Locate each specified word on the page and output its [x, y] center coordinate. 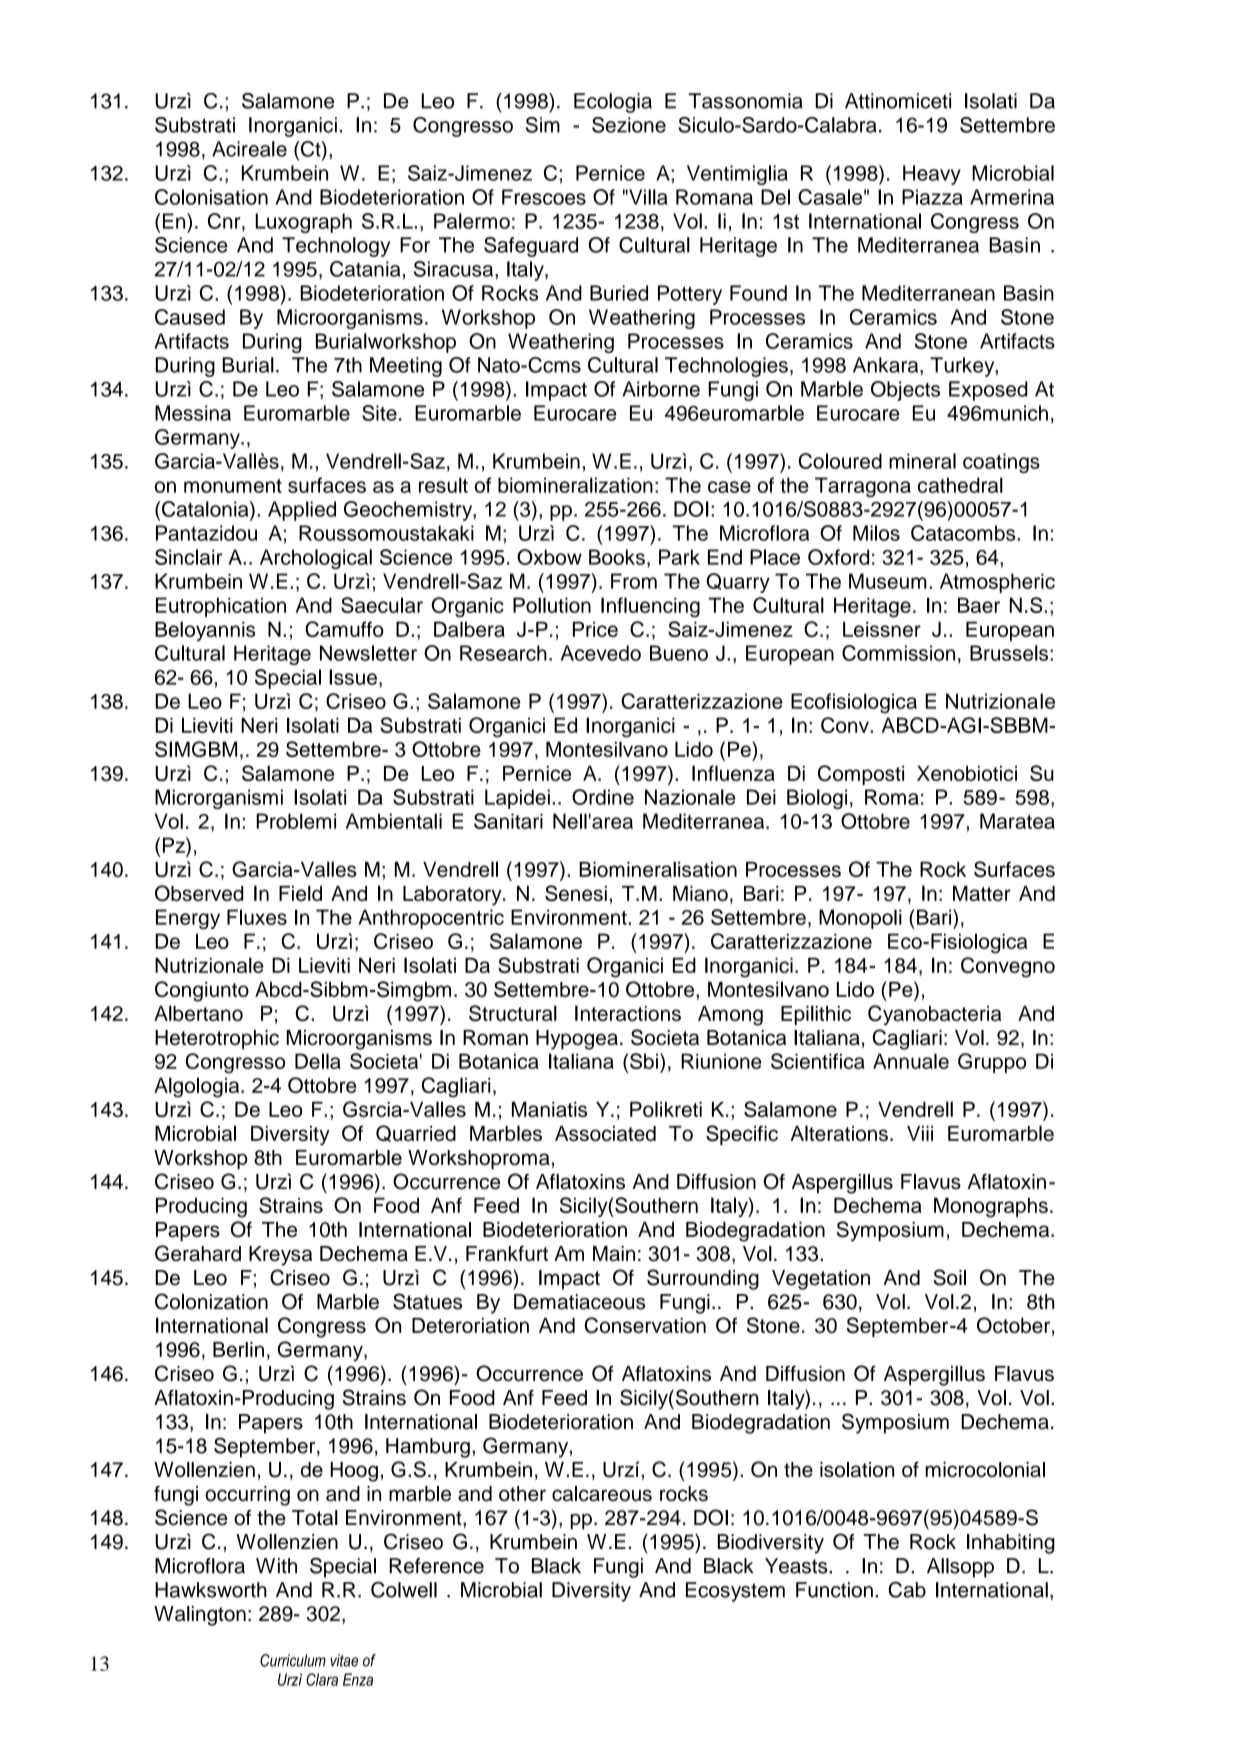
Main [614, 1254]
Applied [302, 511]
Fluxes [257, 917]
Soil [949, 1277]
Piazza [932, 197]
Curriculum [293, 1660]
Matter [982, 893]
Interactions [628, 1013]
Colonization [211, 1301]
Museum [888, 581]
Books [617, 557]
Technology [336, 247]
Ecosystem [735, 1592]
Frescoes [544, 197]
